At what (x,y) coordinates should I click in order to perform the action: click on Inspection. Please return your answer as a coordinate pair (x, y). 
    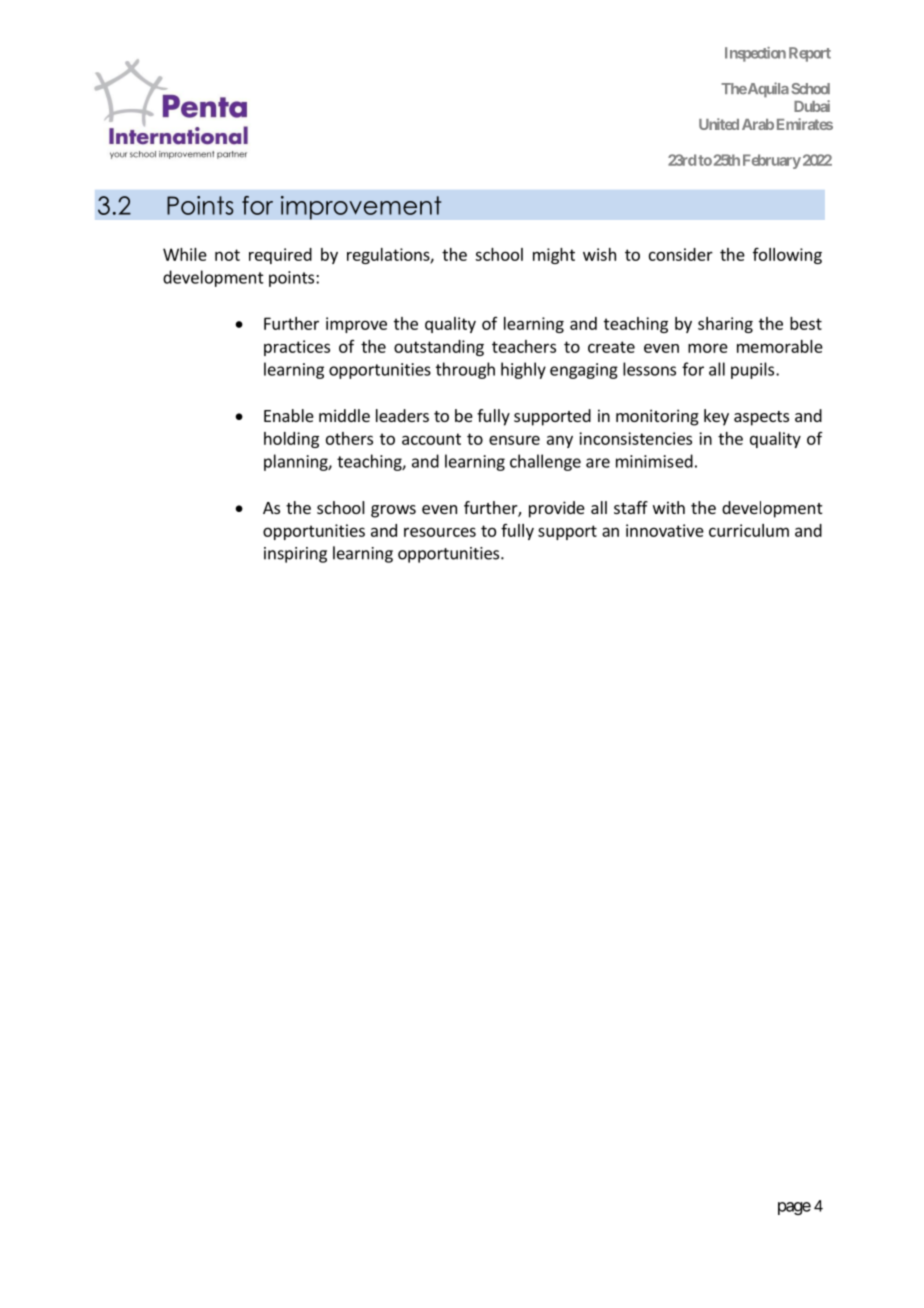
    Looking at the image, I should click on (755, 54).
